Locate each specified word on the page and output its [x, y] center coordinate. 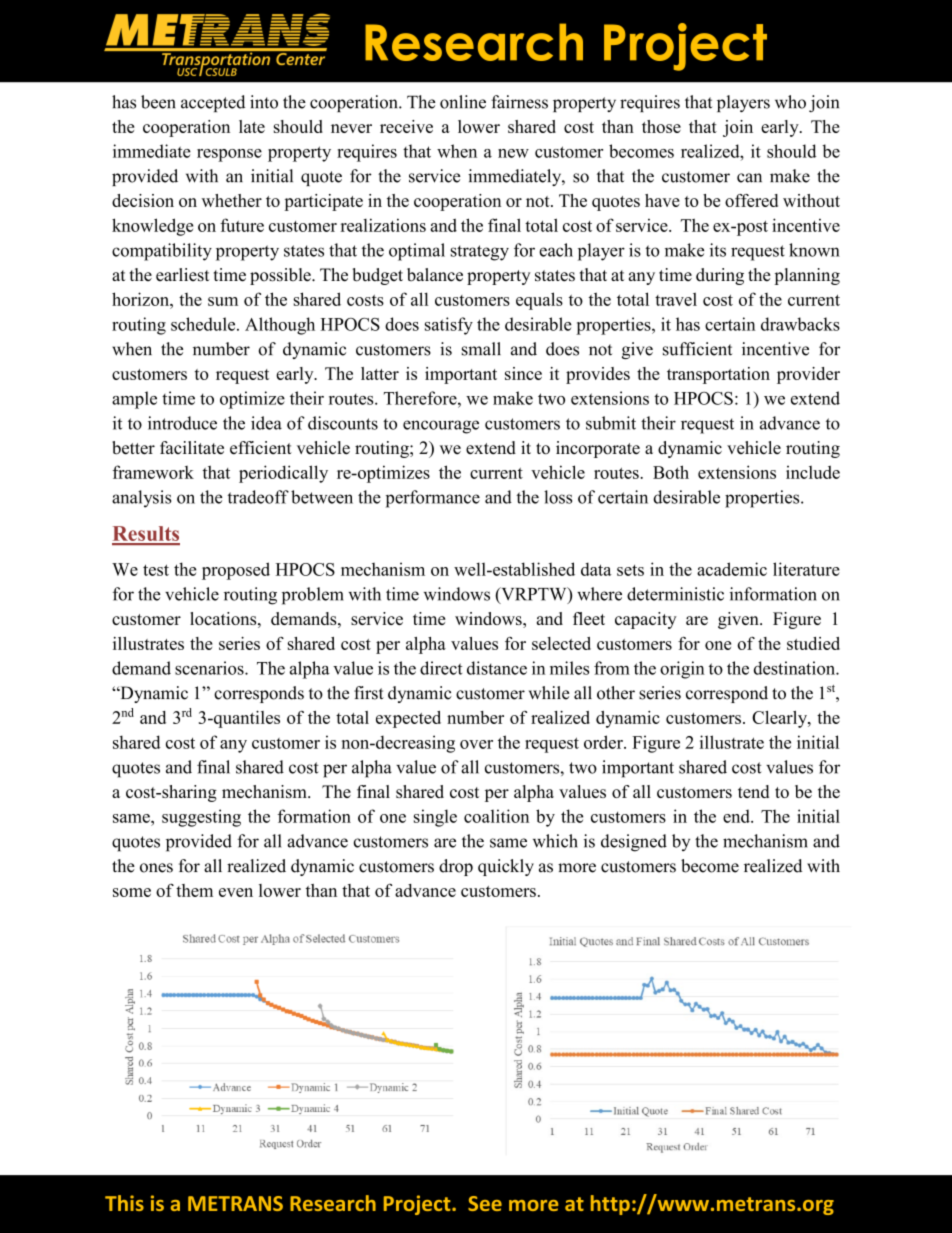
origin [682, 670]
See [485, 1203]
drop [456, 867]
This [124, 1203]
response [229, 155]
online [463, 102]
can [749, 178]
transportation [718, 375]
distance [497, 668]
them [194, 890]
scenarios [210, 668]
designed [634, 843]
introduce [182, 423]
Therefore [421, 398]
